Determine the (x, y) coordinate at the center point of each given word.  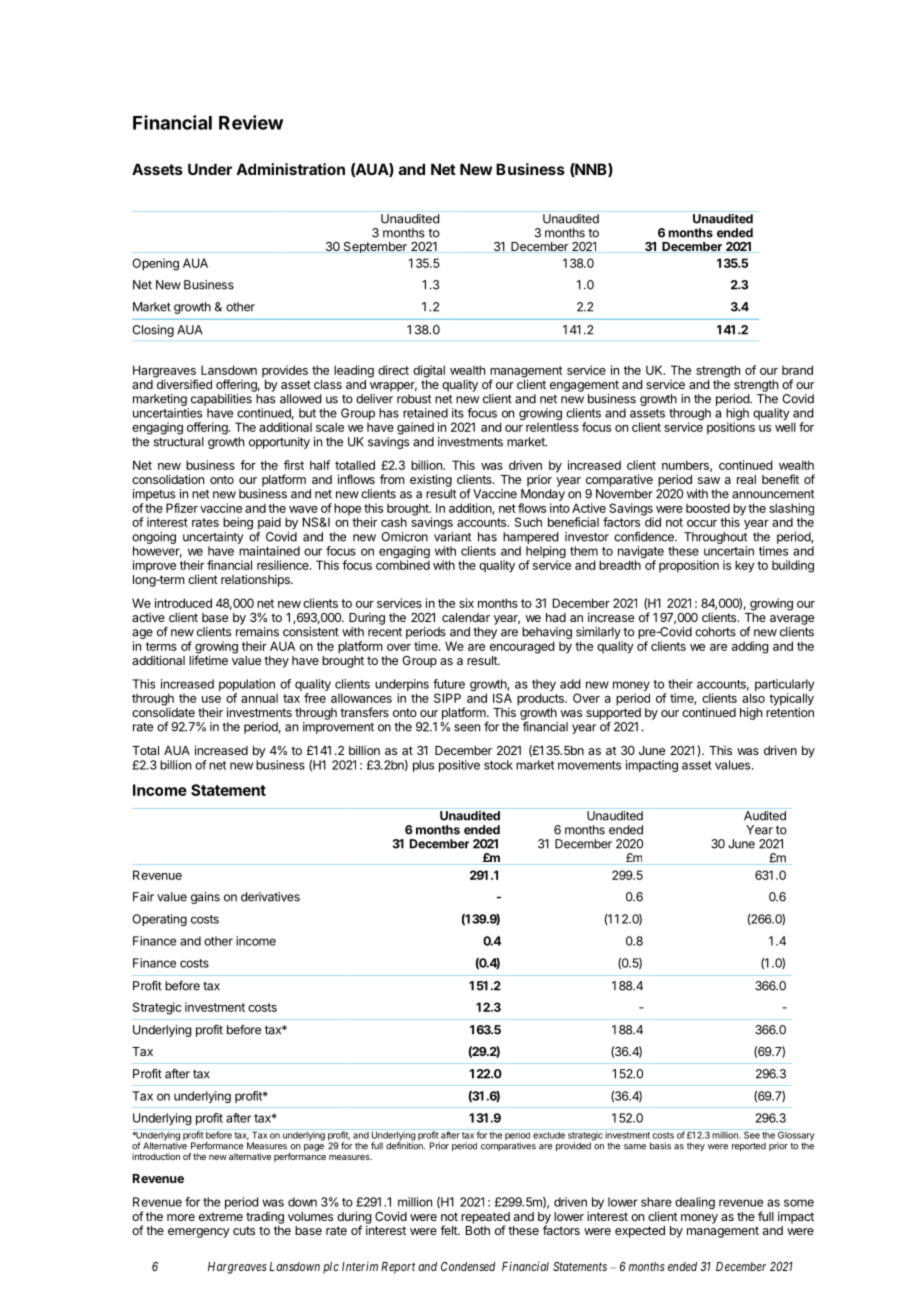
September (375, 247)
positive (459, 766)
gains (205, 898)
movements (589, 765)
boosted (708, 508)
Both (478, 1230)
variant (452, 537)
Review (251, 122)
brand (797, 370)
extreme (221, 1216)
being (238, 523)
